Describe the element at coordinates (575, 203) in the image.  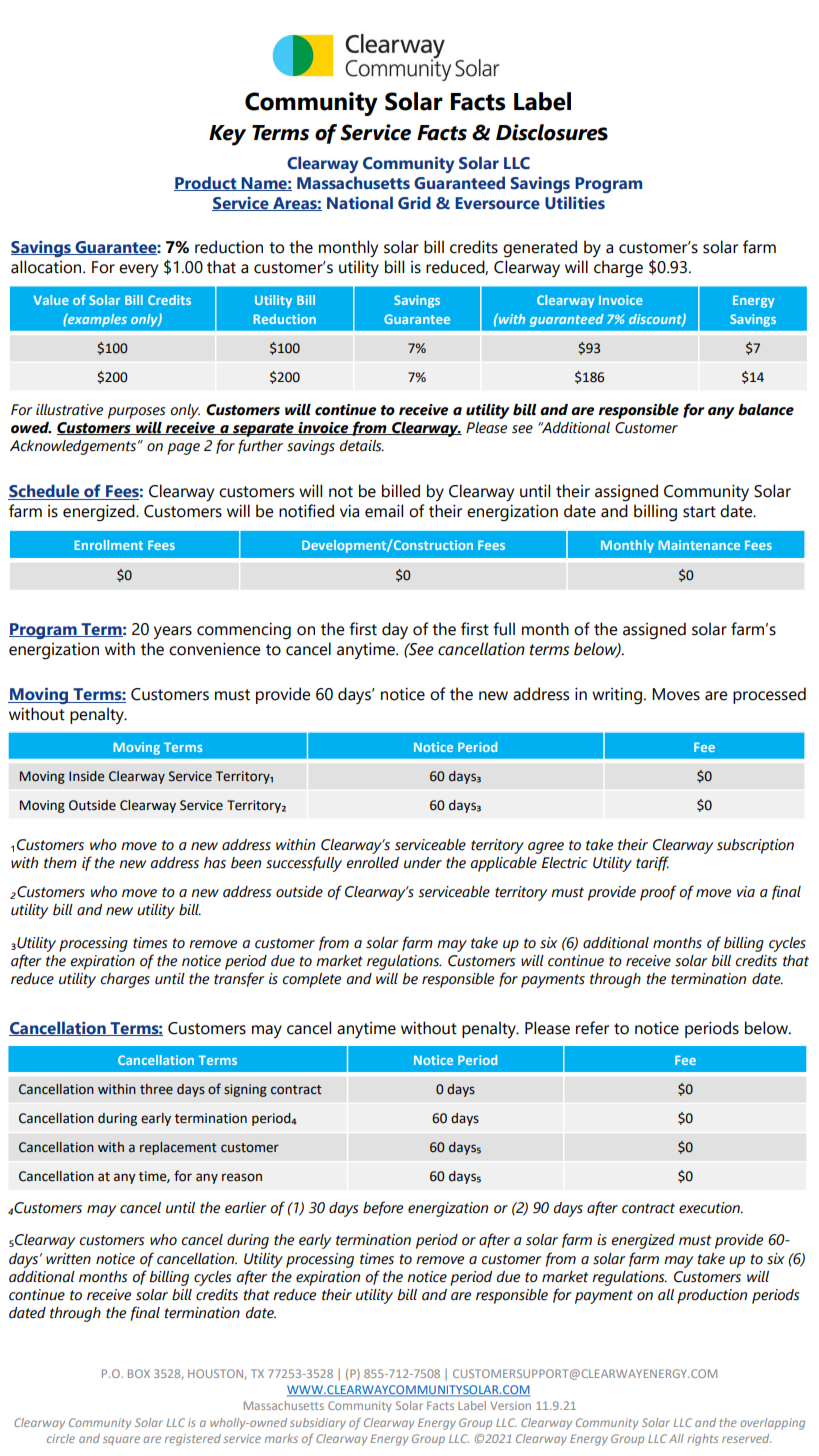
I see `Utilities` at that location.
